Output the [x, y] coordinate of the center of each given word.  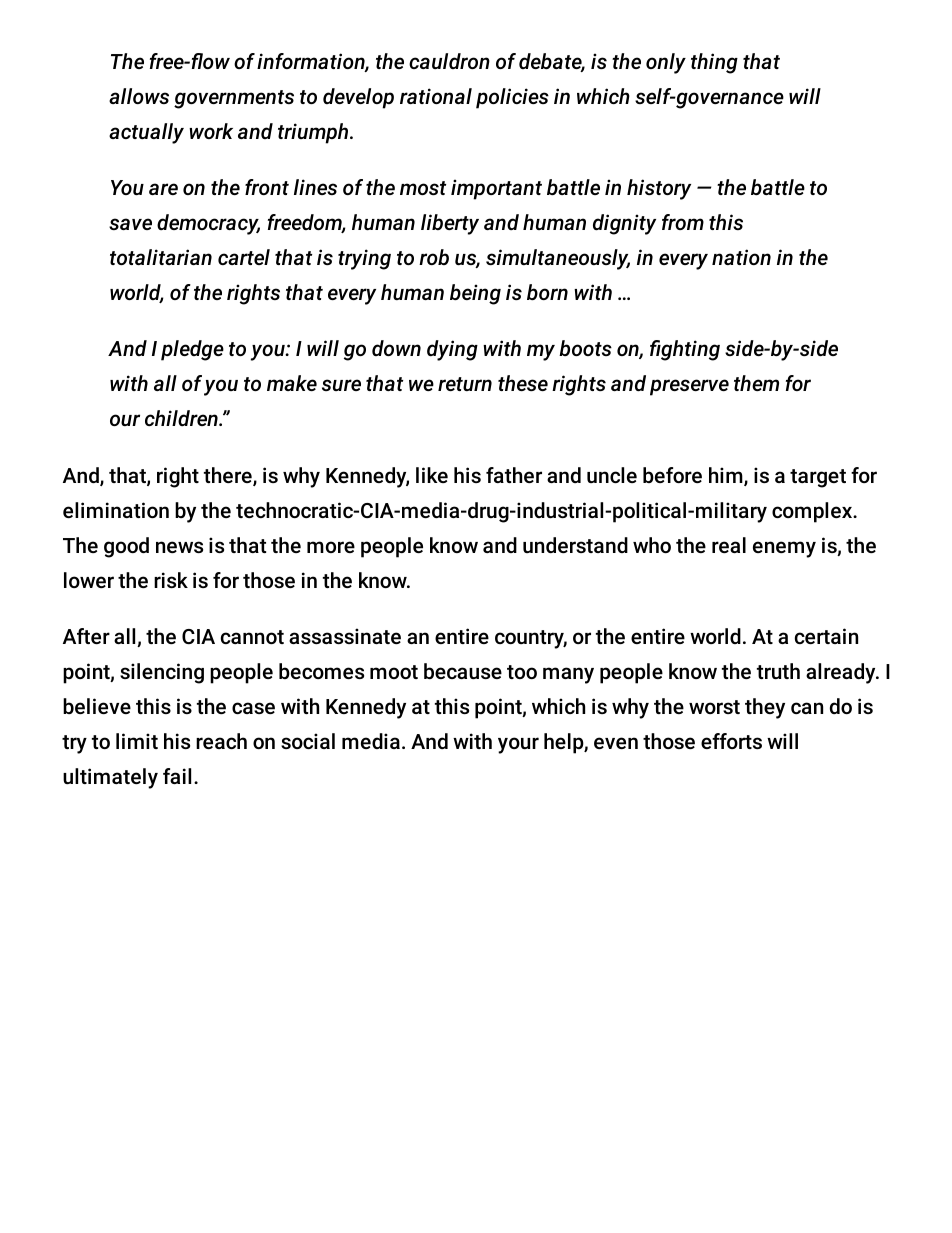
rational [436, 96]
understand [575, 545]
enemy [784, 549]
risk [171, 580]
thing [714, 63]
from [683, 222]
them [756, 383]
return [465, 384]
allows [139, 96]
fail [177, 776]
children [182, 418]
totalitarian [161, 257]
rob [434, 257]
